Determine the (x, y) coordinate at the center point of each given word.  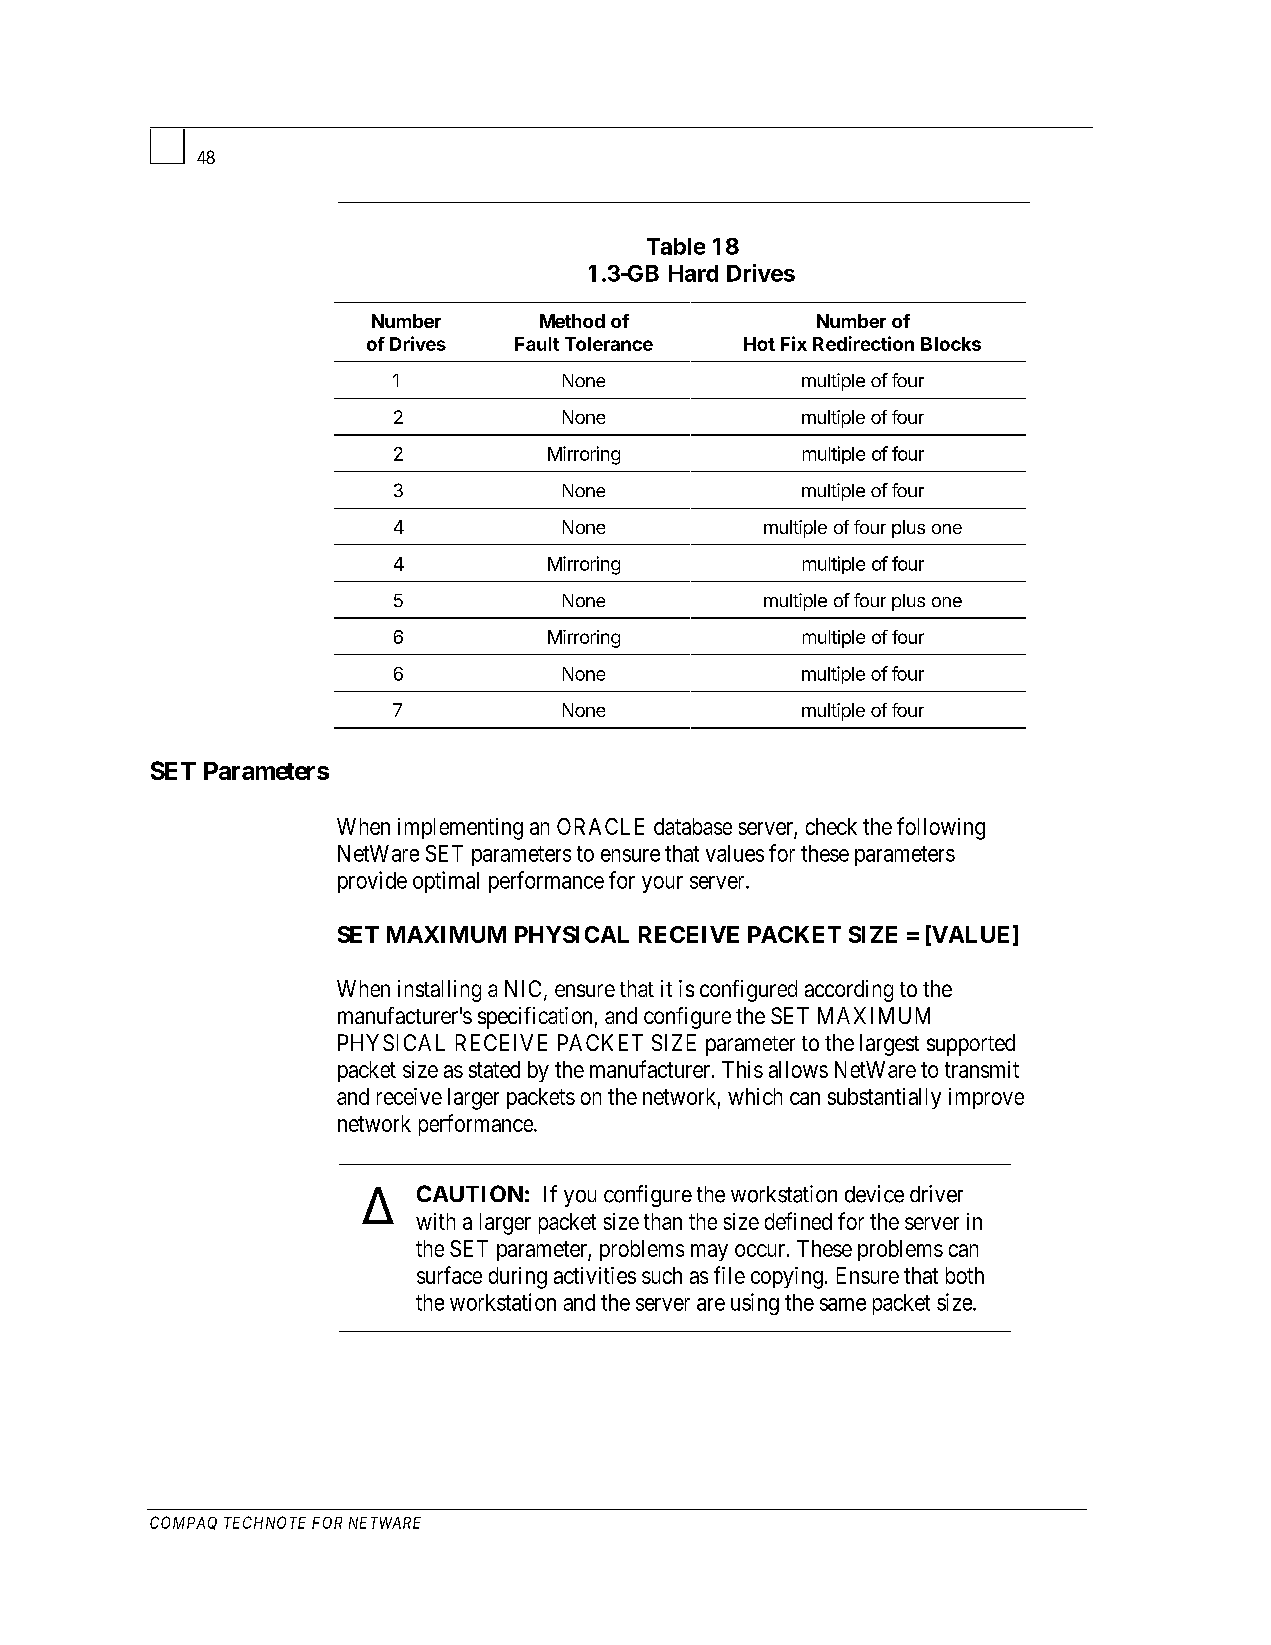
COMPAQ (183, 1523)
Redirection (863, 343)
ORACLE (600, 826)
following (941, 828)
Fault (537, 344)
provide (372, 882)
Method (572, 321)
